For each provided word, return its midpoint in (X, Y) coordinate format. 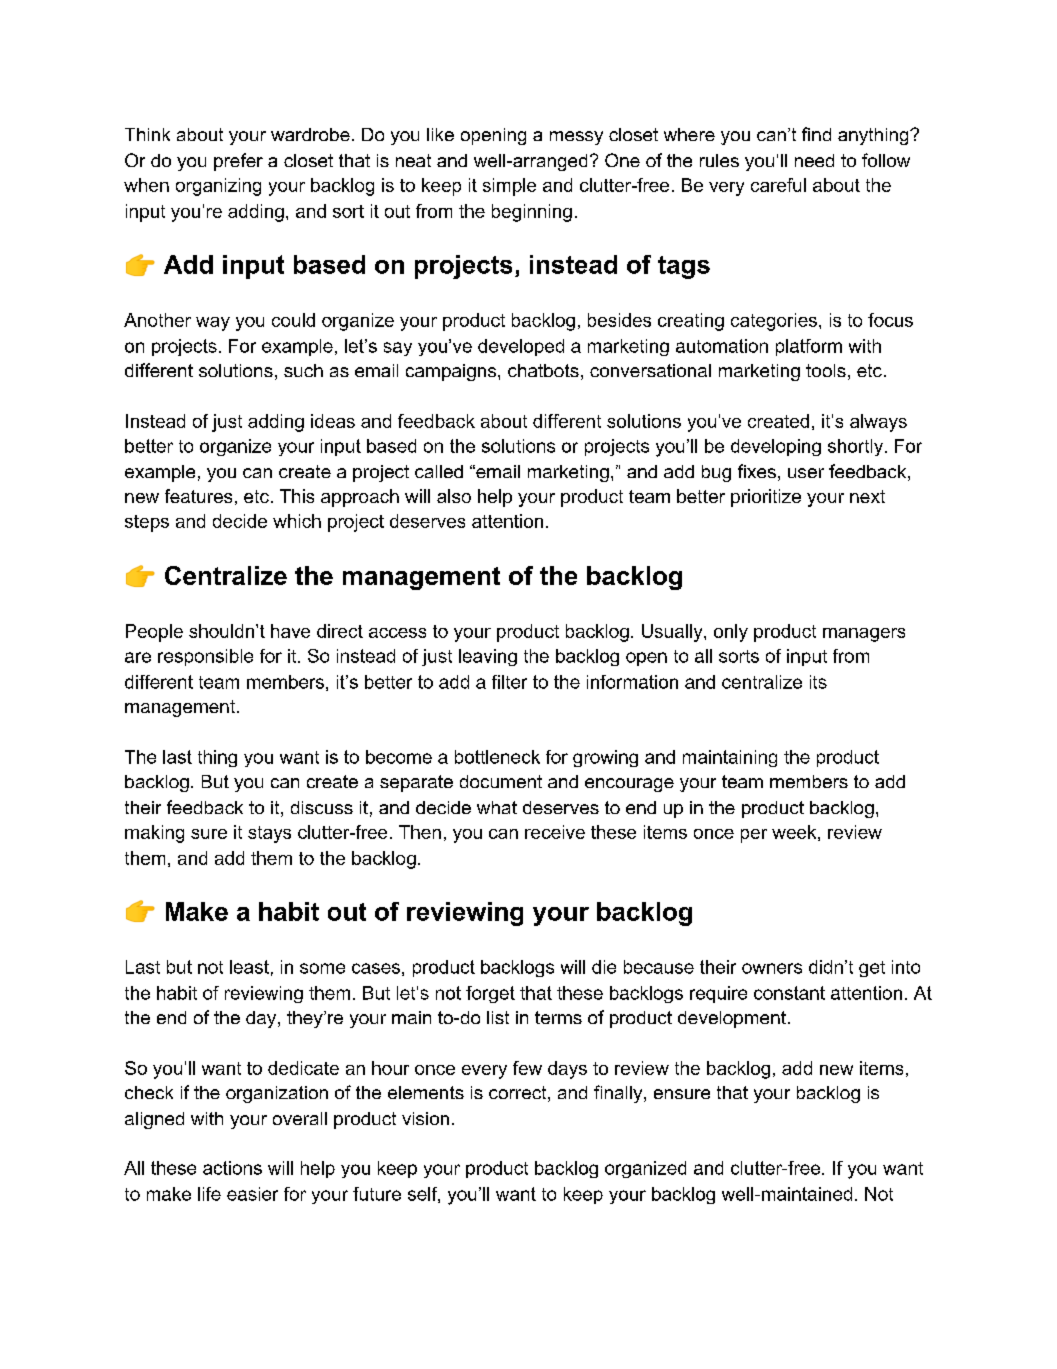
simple (509, 187)
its (818, 682)
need (814, 160)
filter (509, 682)
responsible (205, 657)
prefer (238, 162)
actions (232, 1168)
